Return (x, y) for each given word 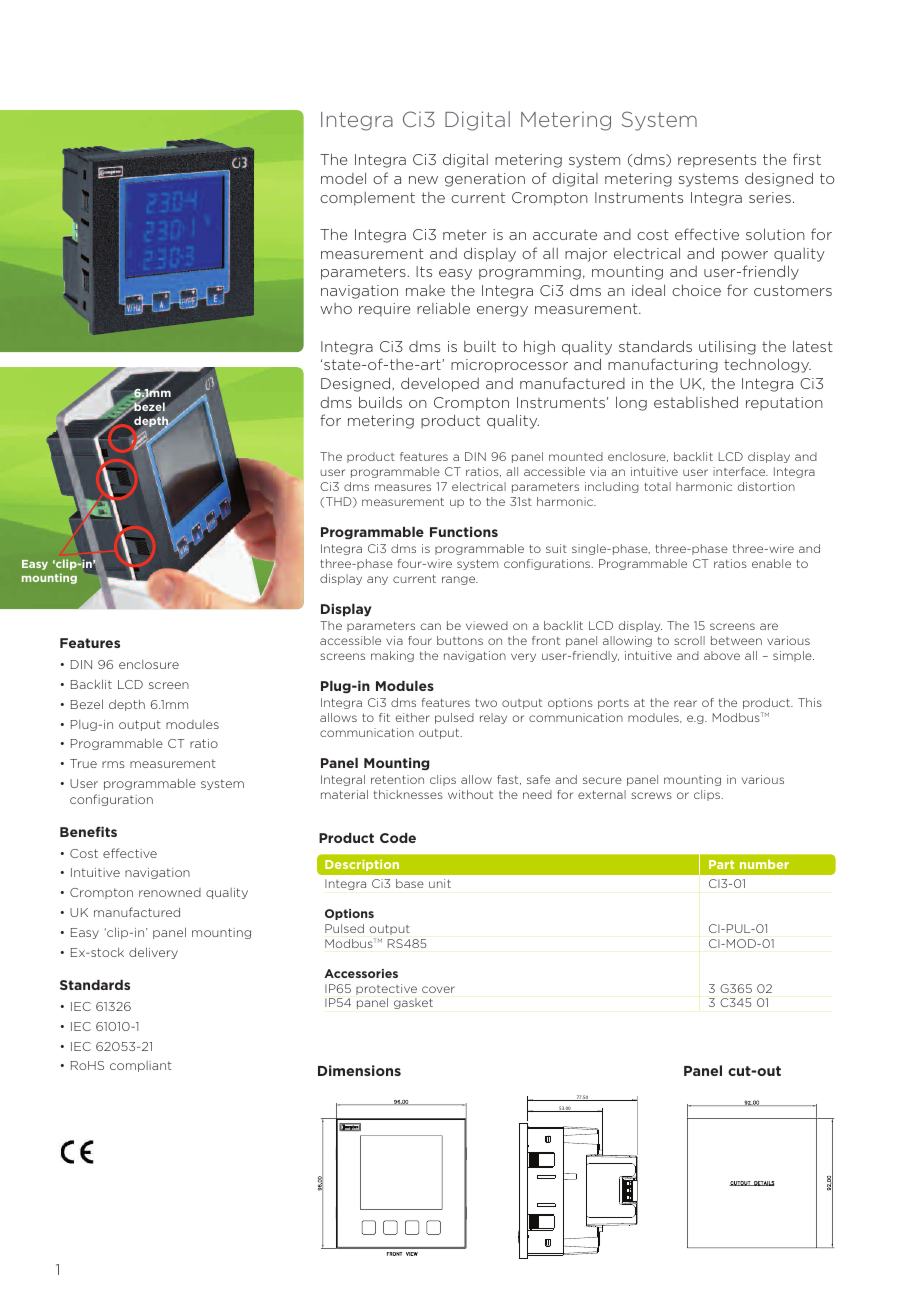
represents (717, 161)
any (377, 580)
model (343, 178)
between (736, 640)
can (431, 626)
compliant (141, 1066)
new (423, 180)
